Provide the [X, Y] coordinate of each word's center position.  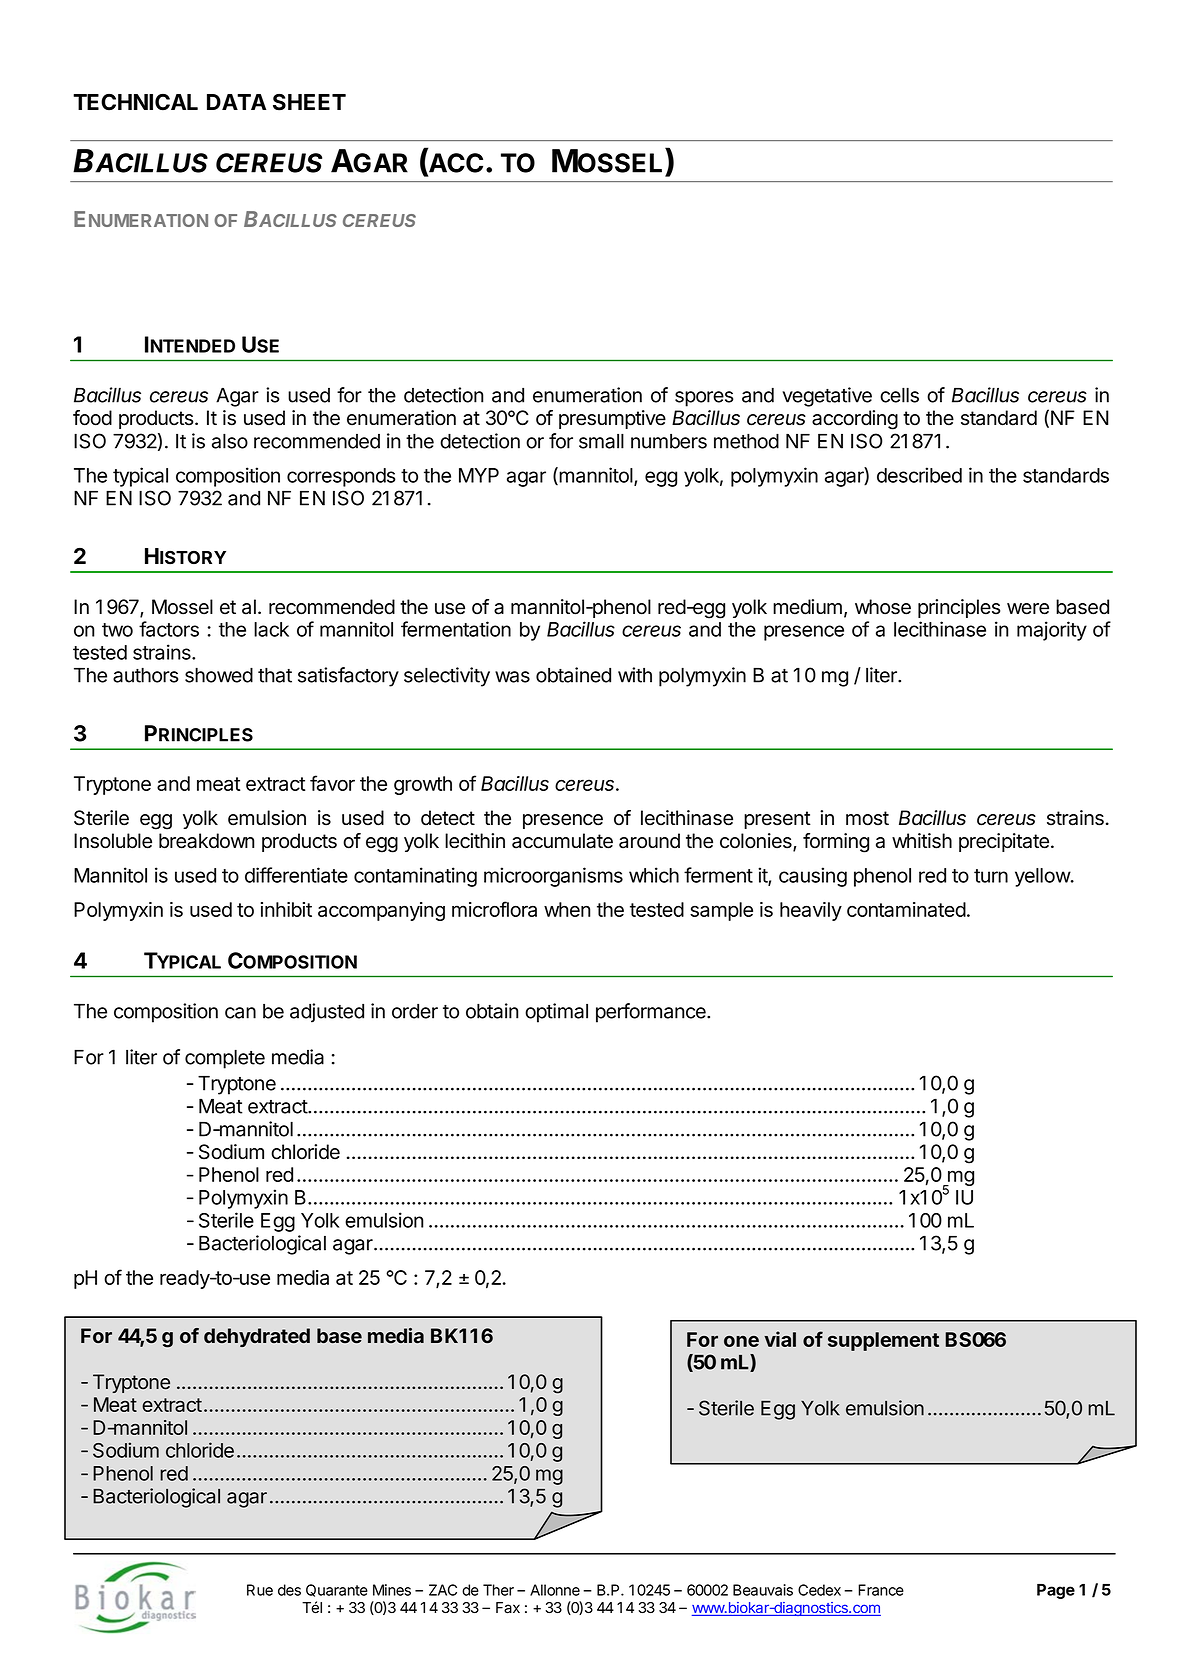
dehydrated [257, 1337]
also [230, 441]
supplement [883, 1341]
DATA [236, 102]
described [919, 475]
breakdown [206, 841]
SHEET [309, 102]
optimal [556, 1013]
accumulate [562, 841]
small [601, 441]
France [881, 1590]
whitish [922, 841]
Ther [498, 1590]
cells [899, 395]
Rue [260, 1590]
